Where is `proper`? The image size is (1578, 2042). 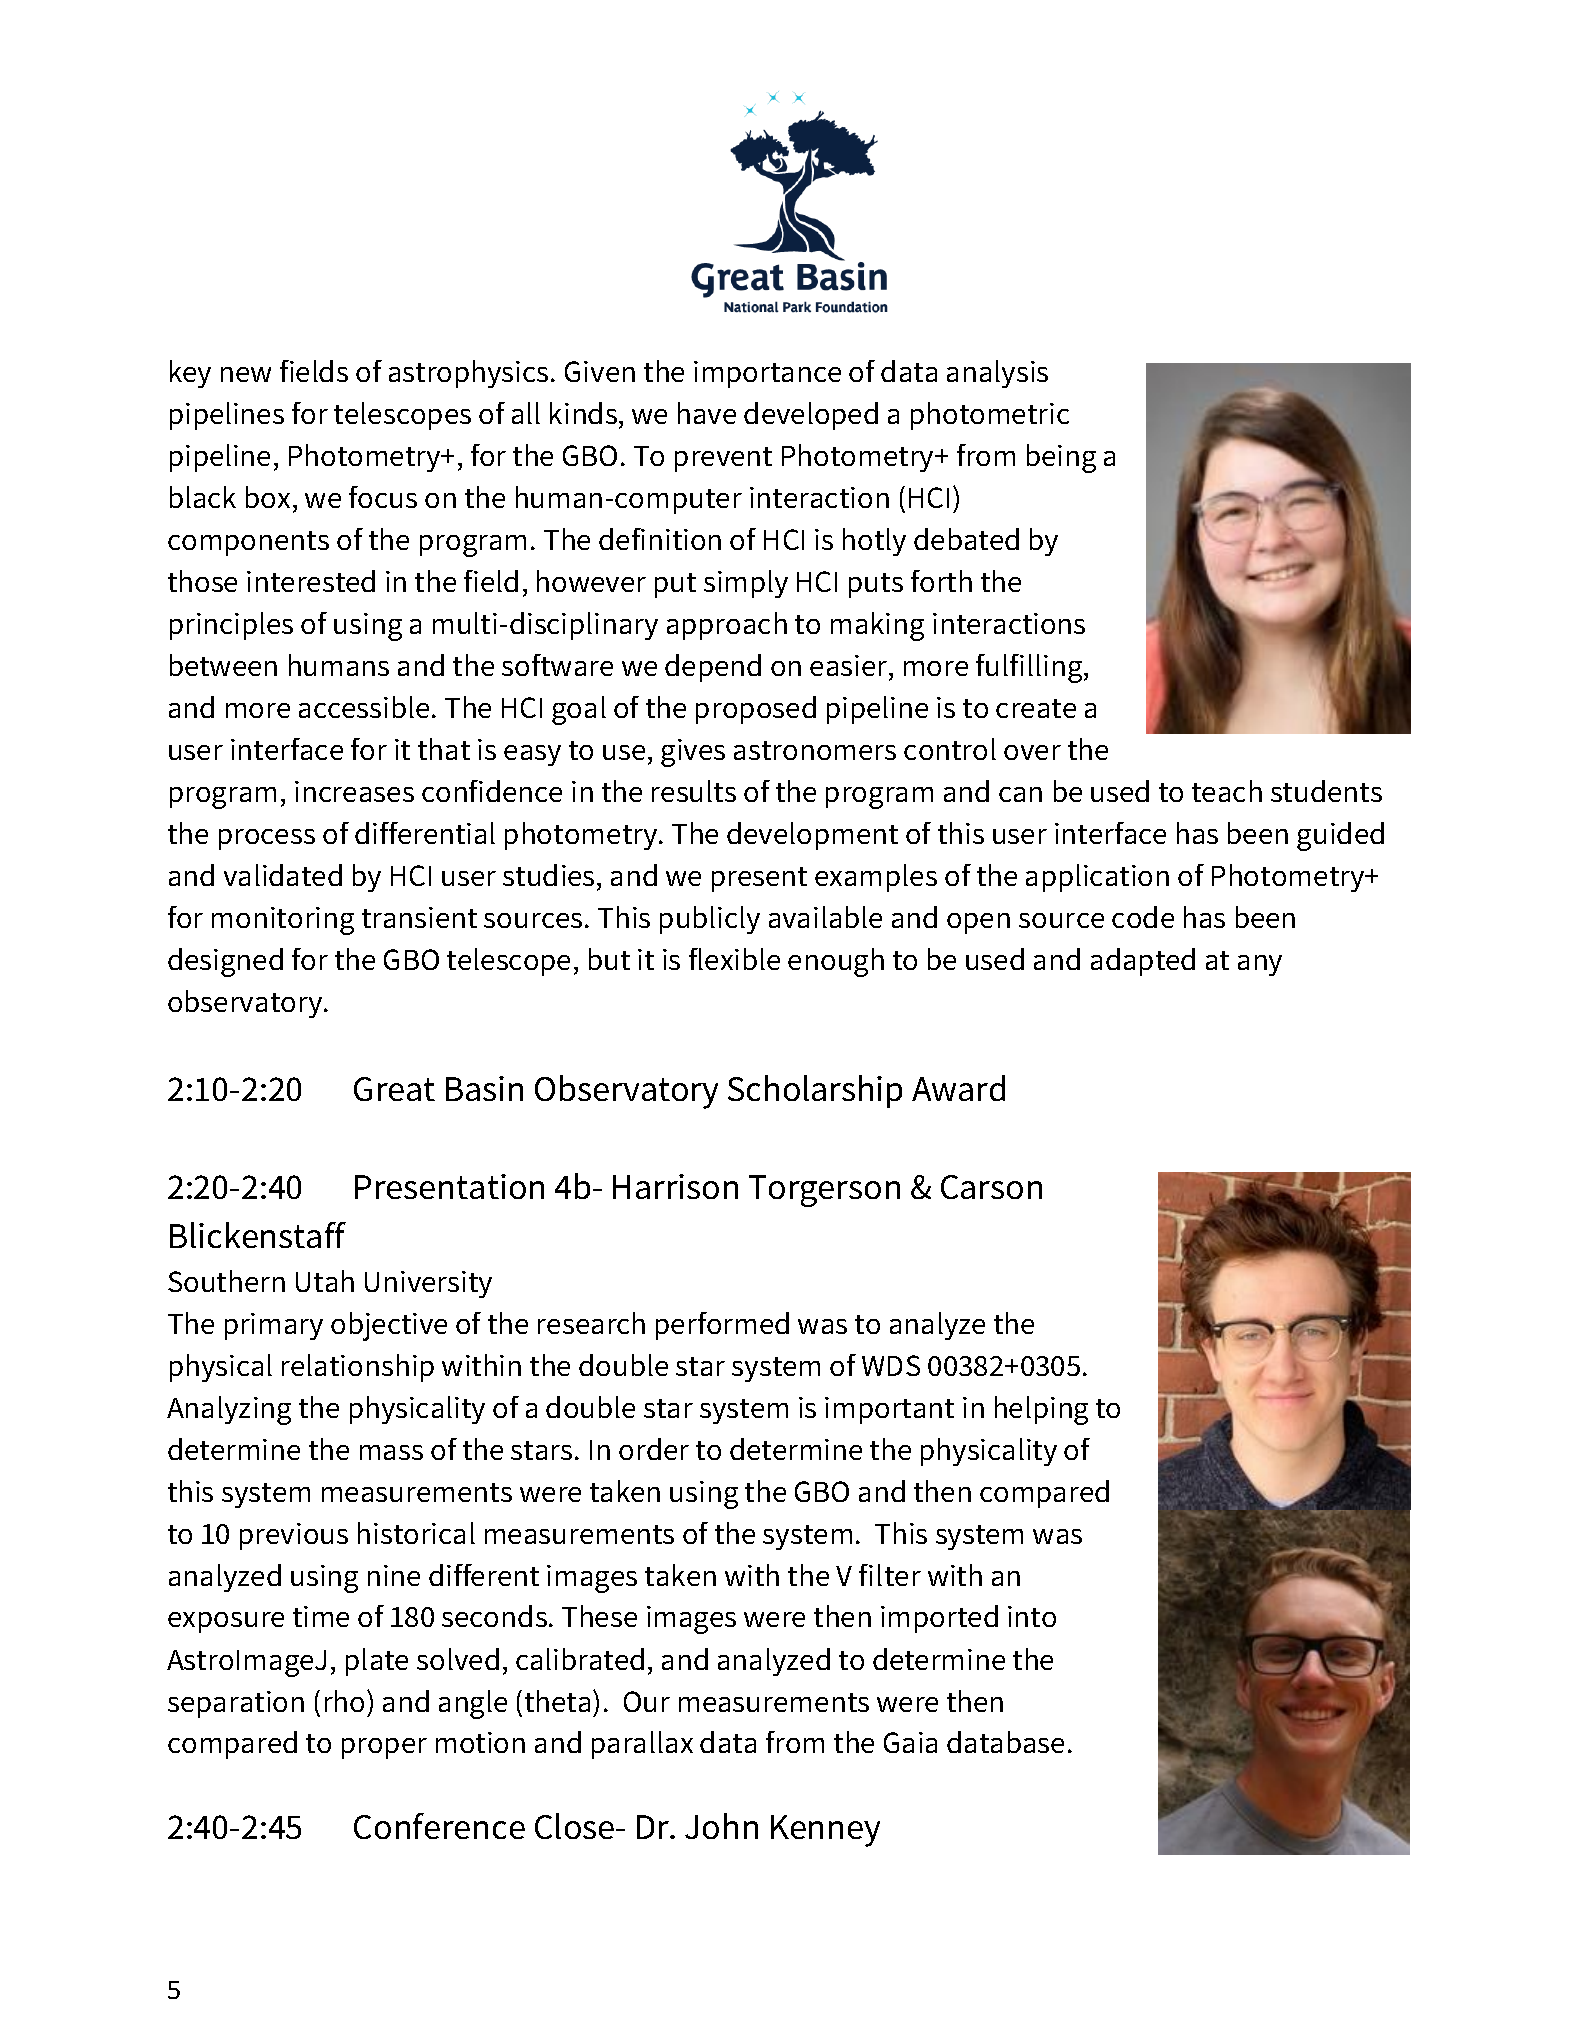 proper is located at coordinates (384, 1748).
